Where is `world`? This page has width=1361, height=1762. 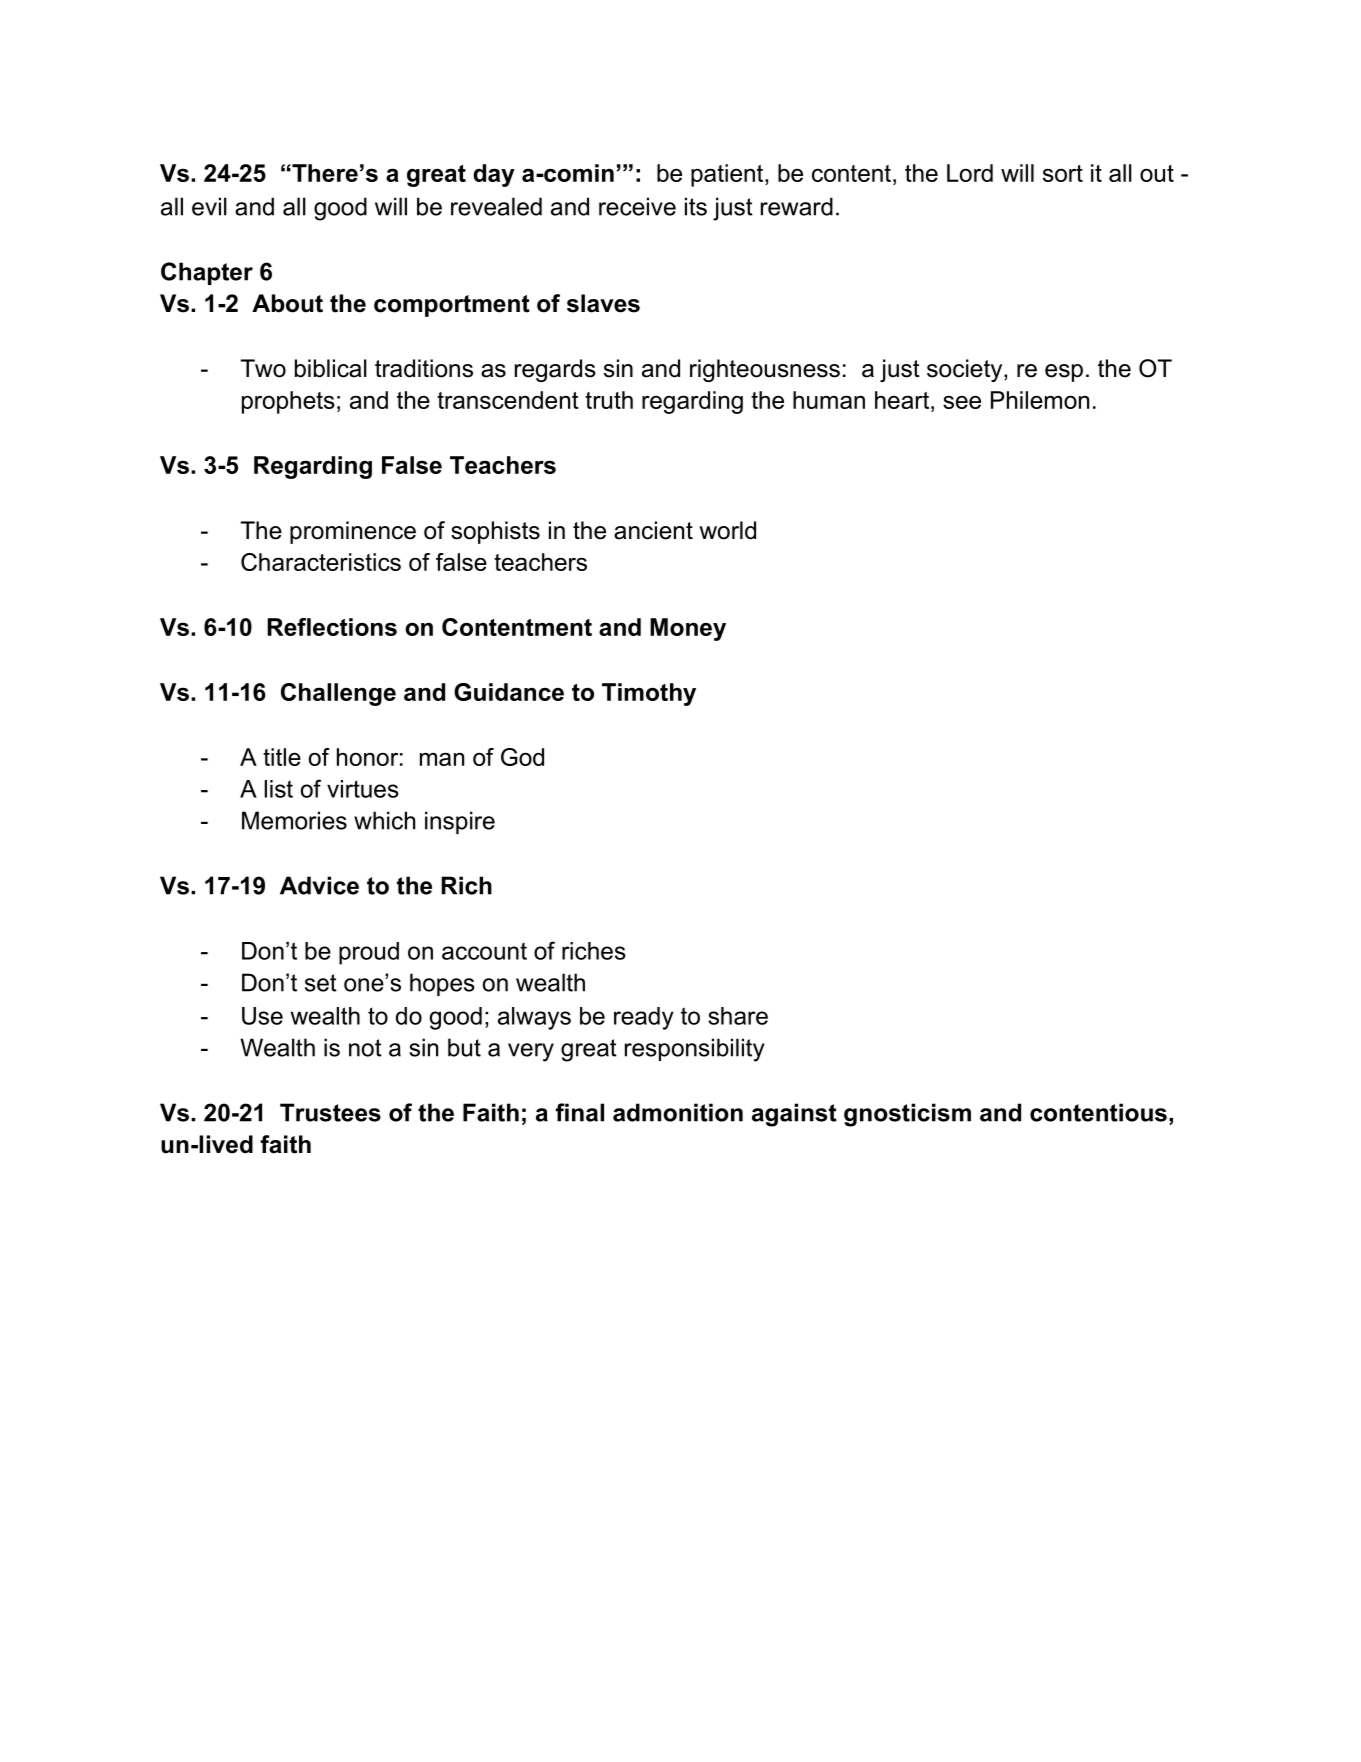
world is located at coordinates (727, 530).
